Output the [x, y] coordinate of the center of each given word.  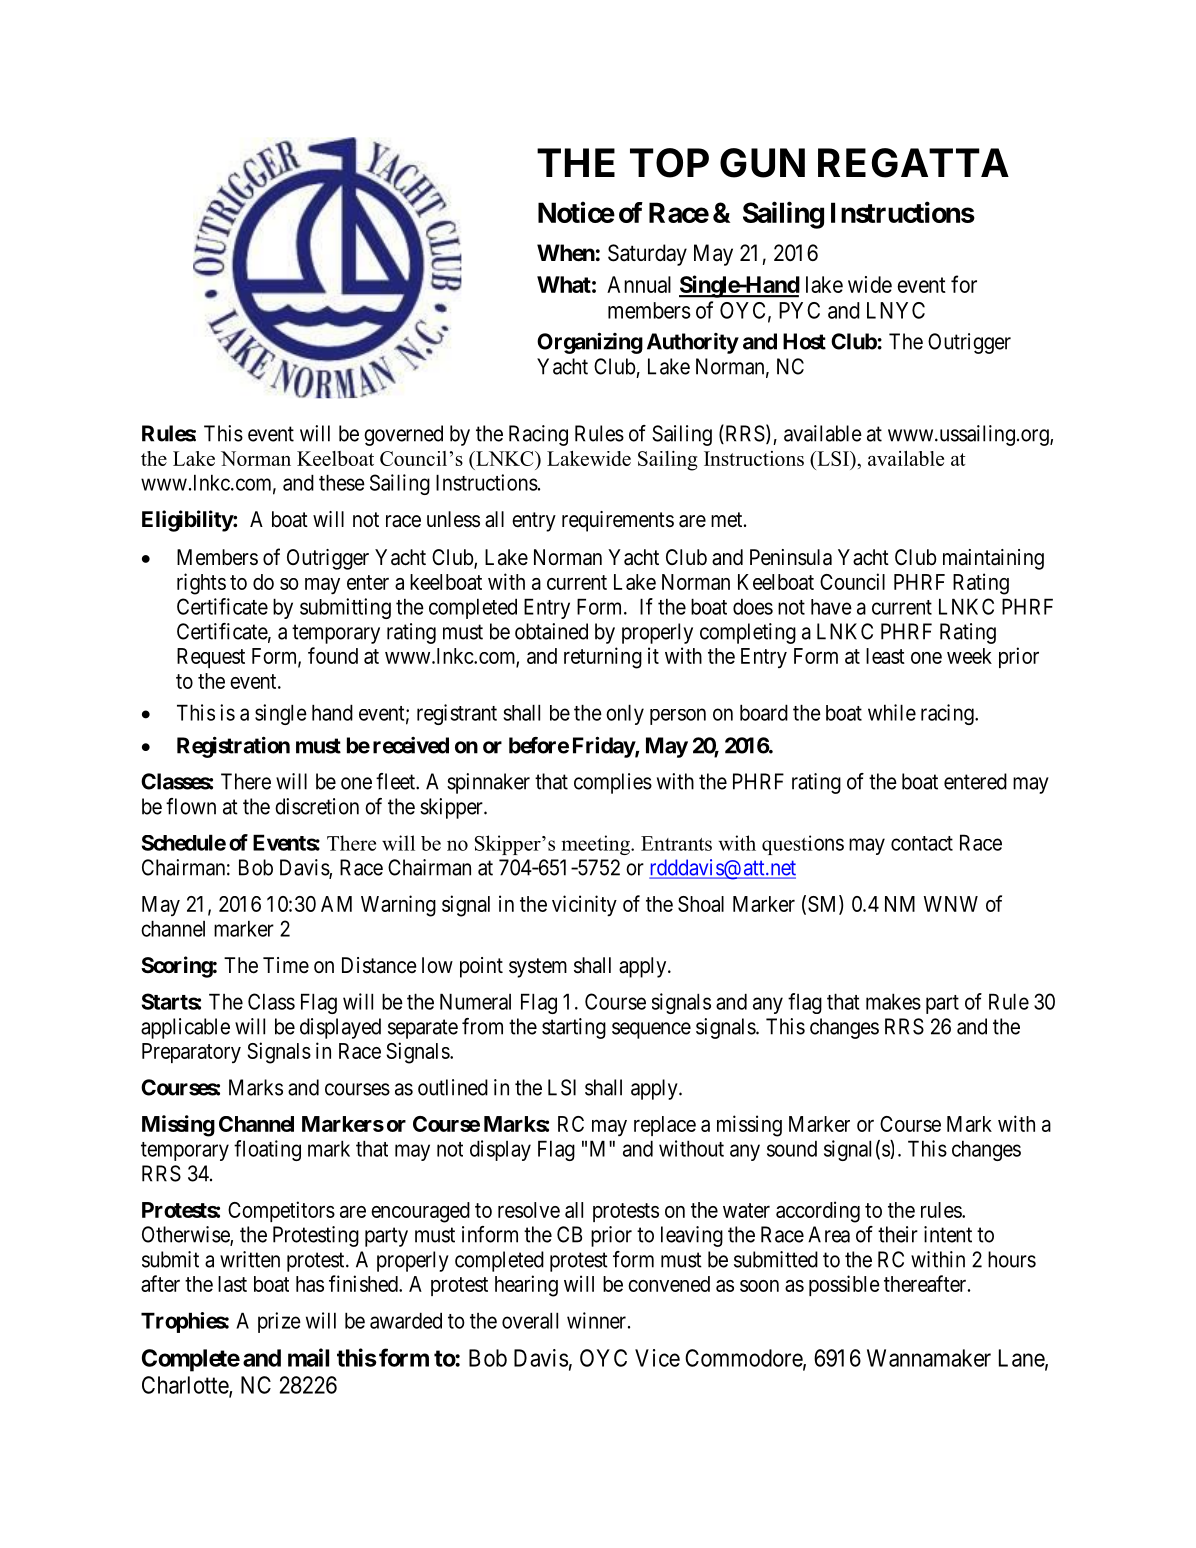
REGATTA [913, 163]
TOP [669, 163]
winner [596, 1320]
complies [613, 783]
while [892, 712]
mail [308, 1357]
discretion [317, 806]
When [566, 253]
